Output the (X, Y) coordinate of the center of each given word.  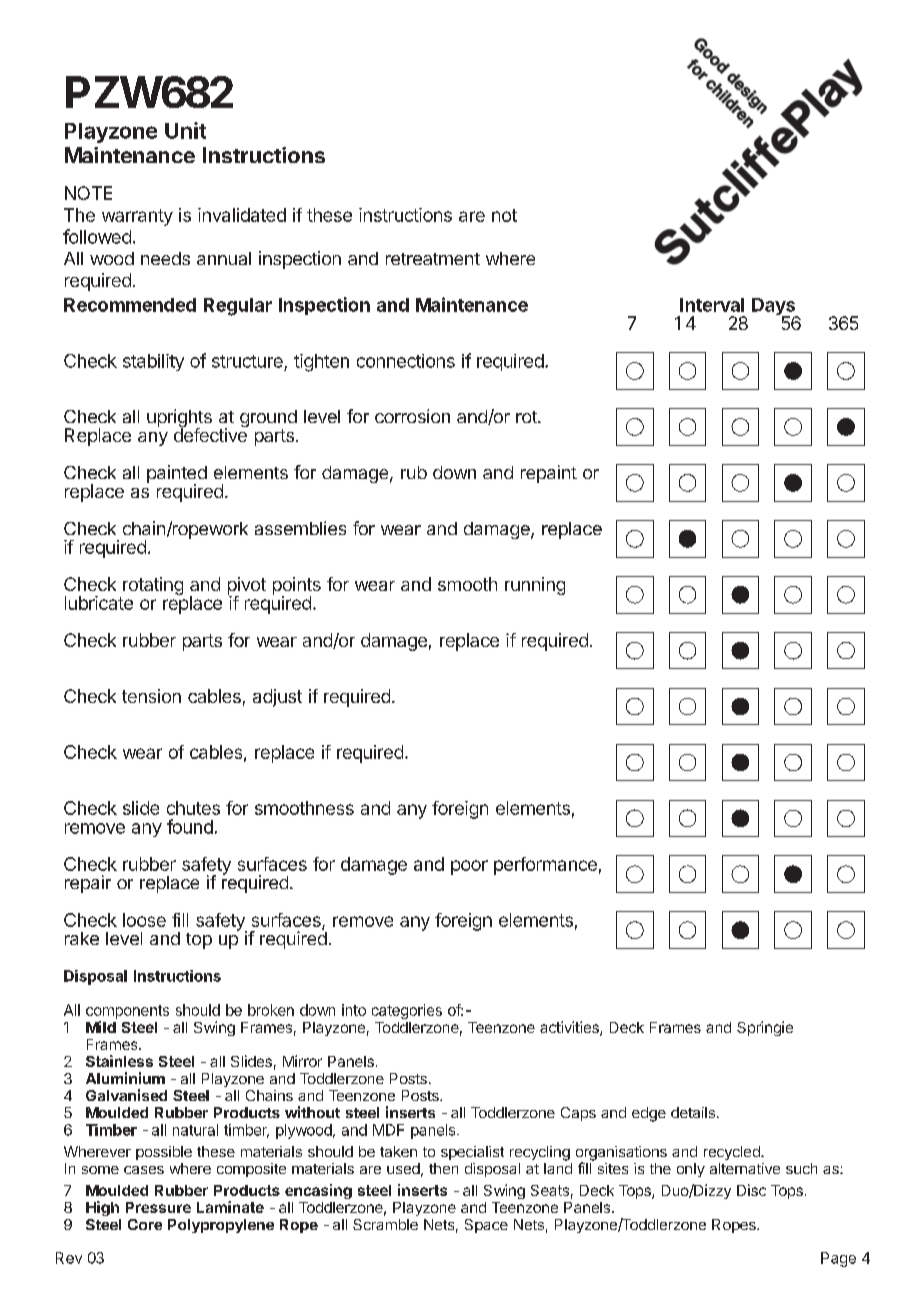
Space (486, 1226)
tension (151, 696)
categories (407, 1011)
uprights (179, 419)
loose (144, 920)
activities (570, 1028)
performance (545, 866)
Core (145, 1224)
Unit (185, 130)
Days (775, 308)
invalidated (242, 215)
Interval (712, 305)
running (535, 586)
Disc (751, 1190)
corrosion (412, 416)
